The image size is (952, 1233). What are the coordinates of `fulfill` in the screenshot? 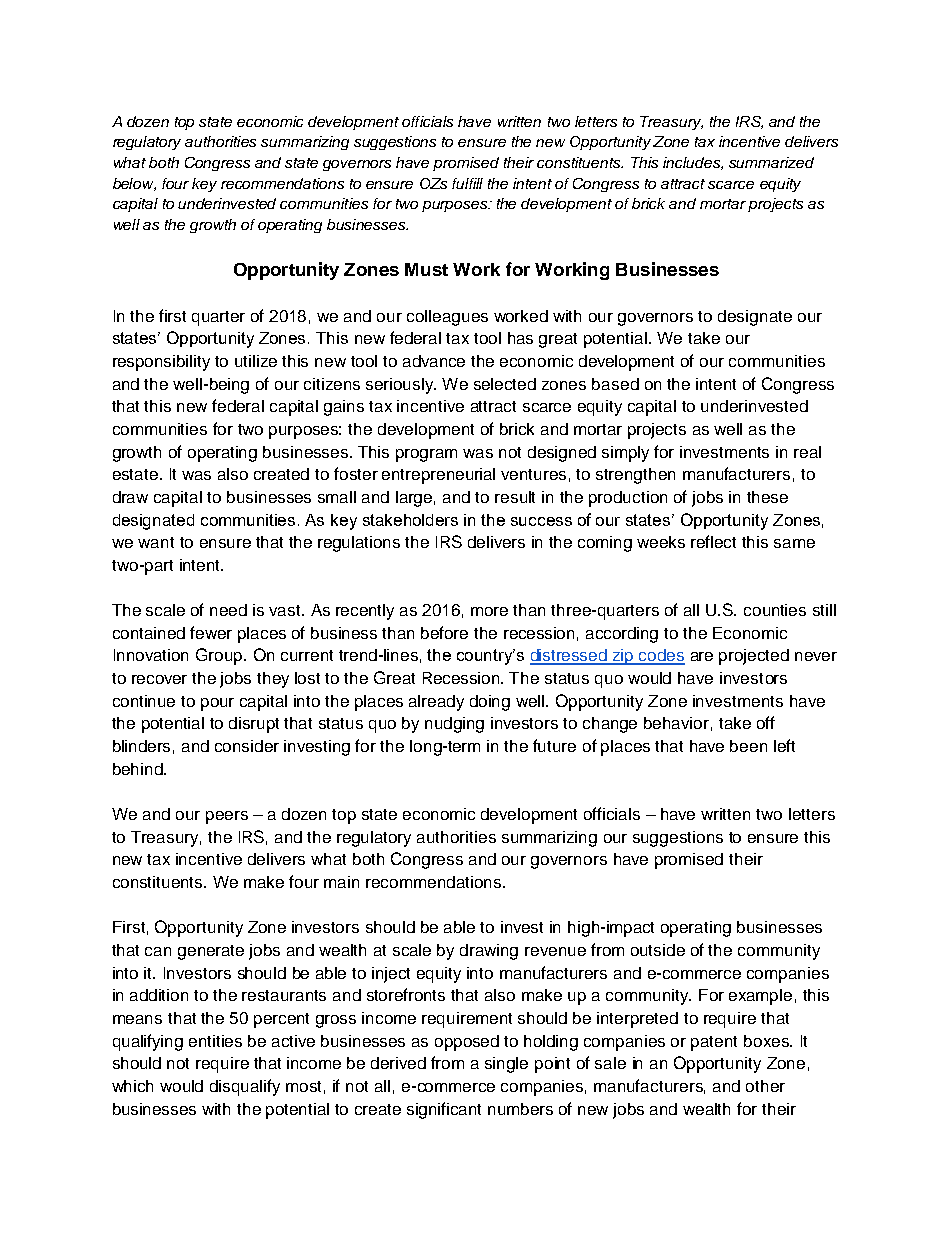 It's located at (467, 183).
